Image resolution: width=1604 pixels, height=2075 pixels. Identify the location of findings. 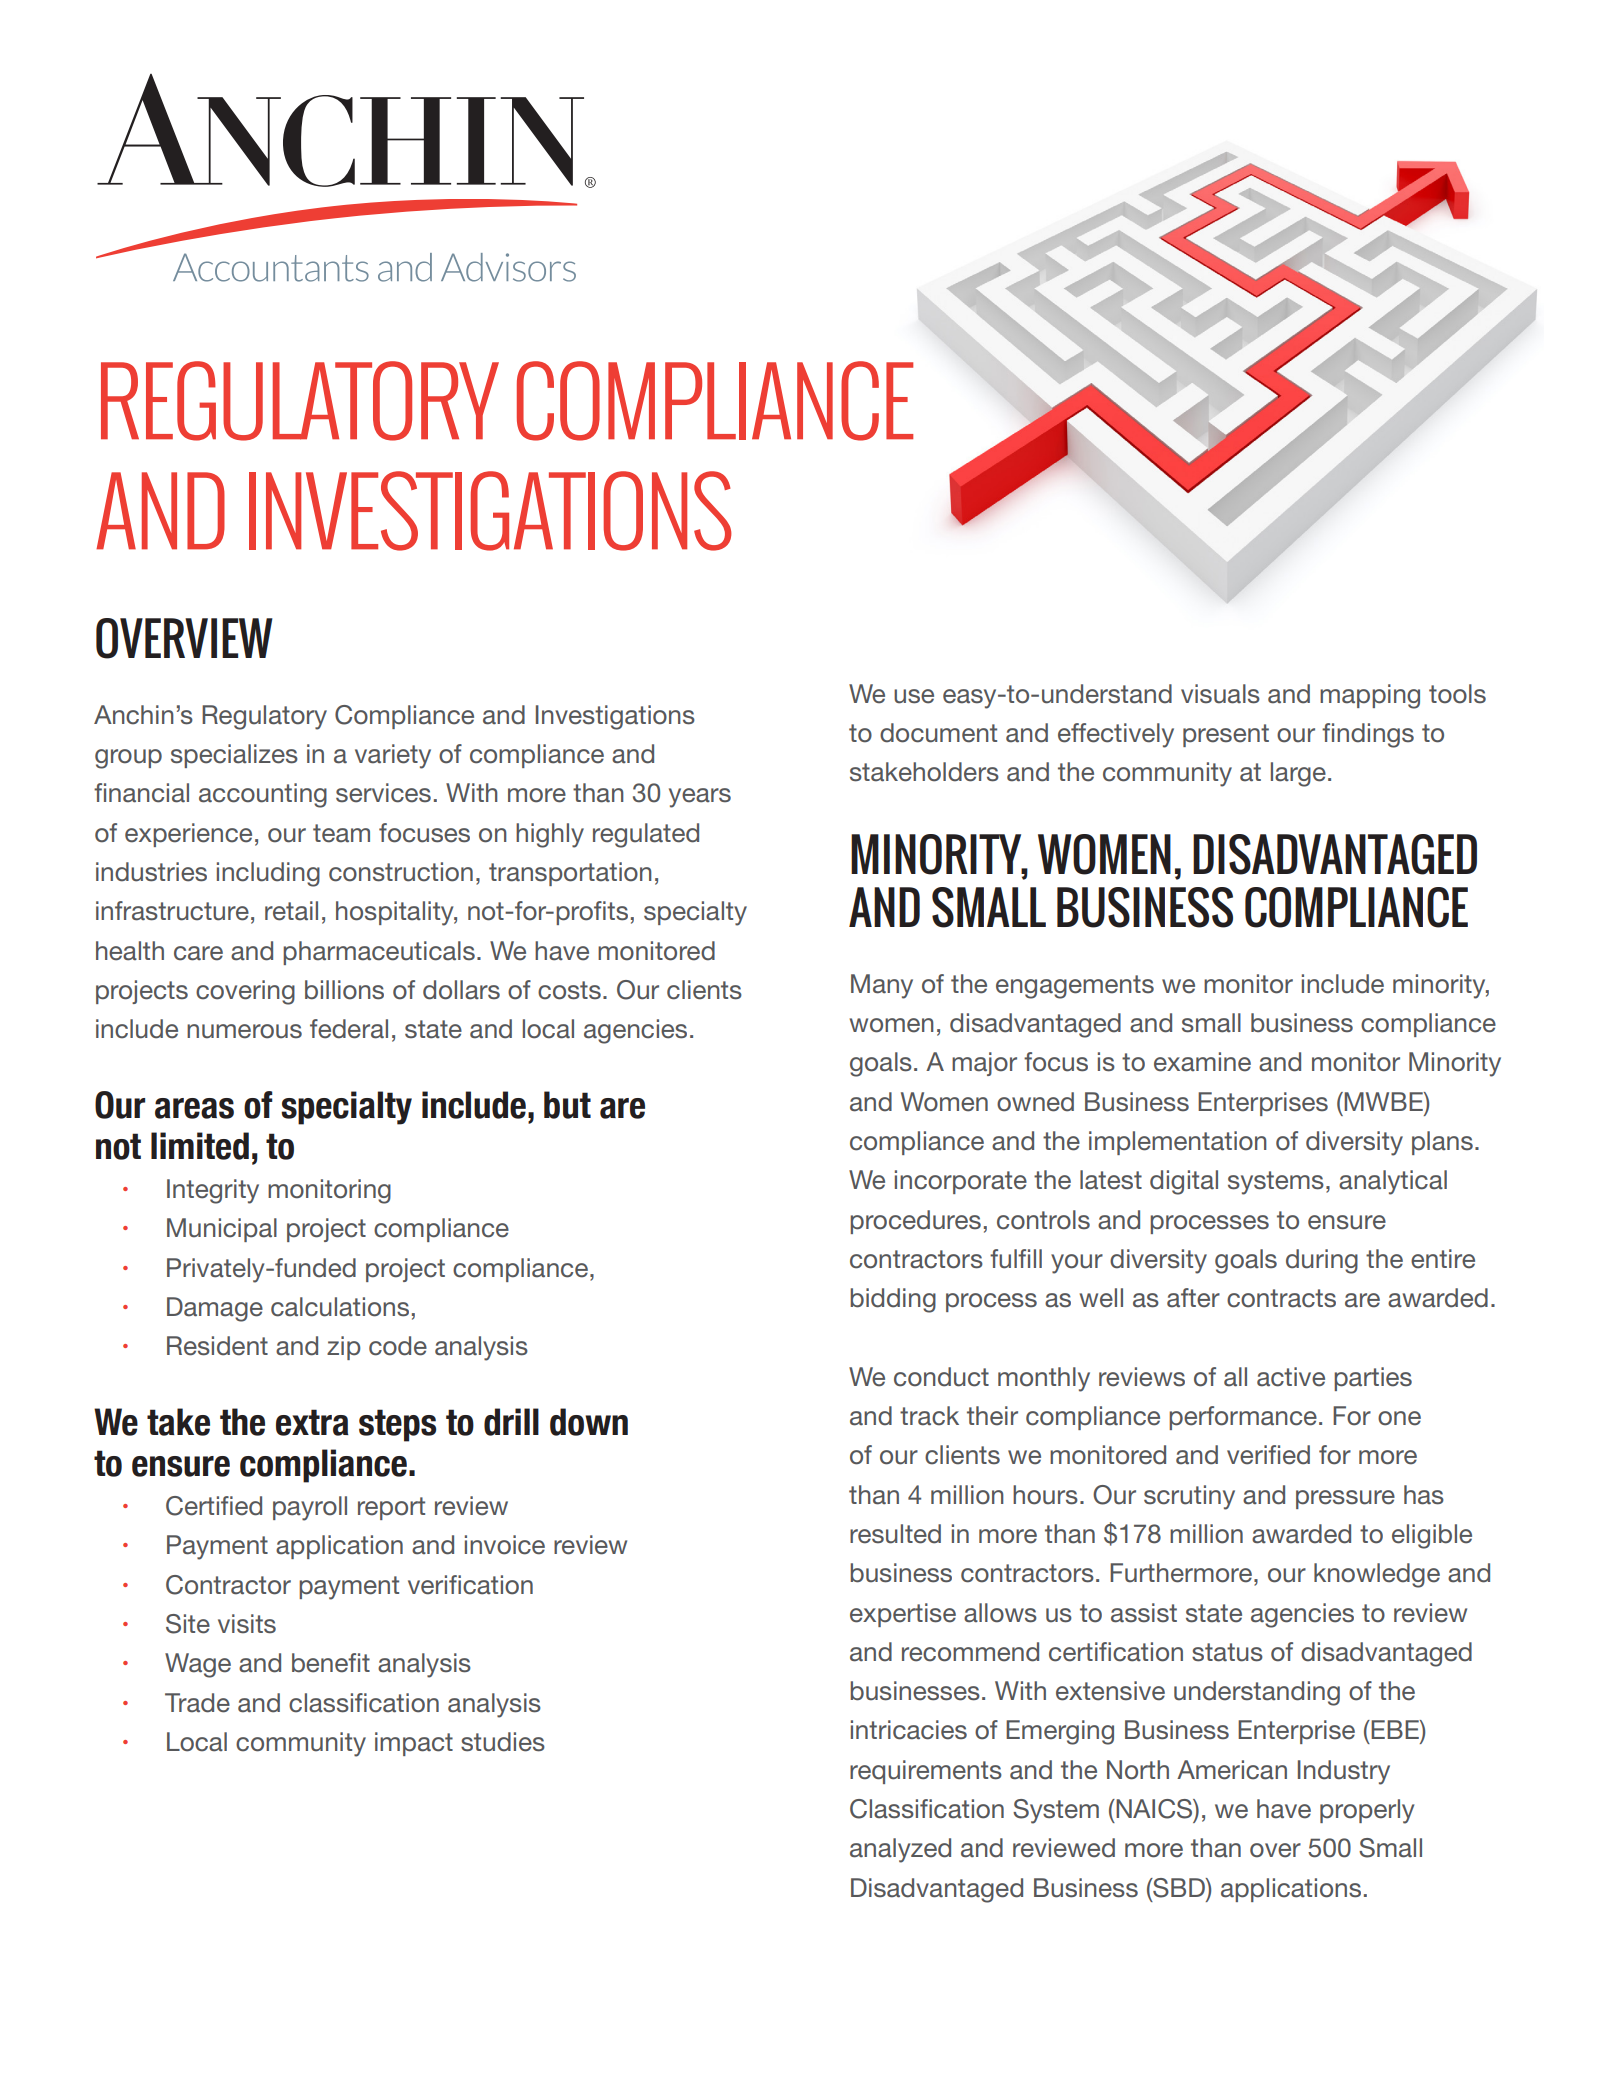
(1368, 735).
